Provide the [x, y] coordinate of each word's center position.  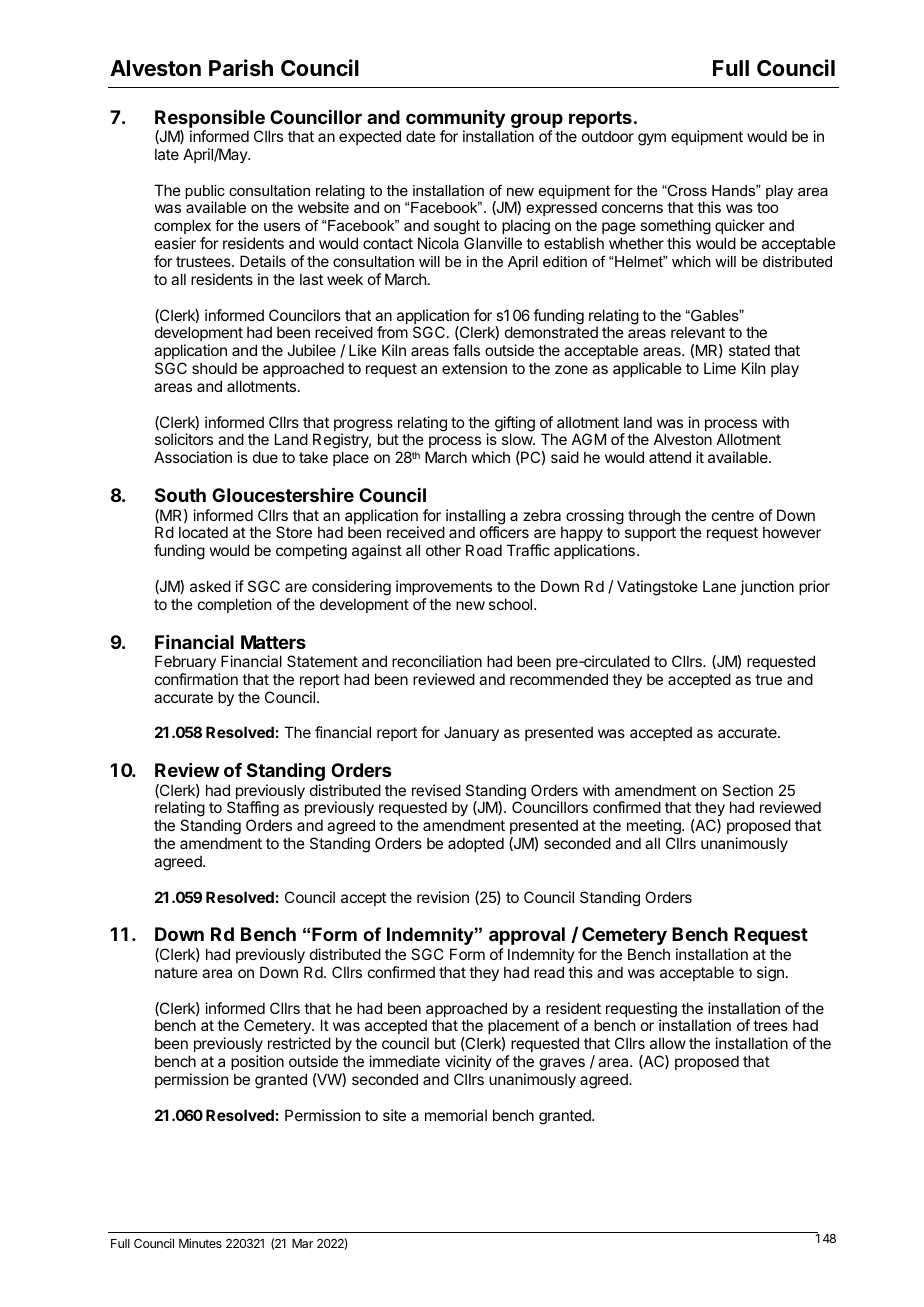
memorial [456, 1115]
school [512, 604]
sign [770, 974]
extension [474, 368]
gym [652, 139]
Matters [273, 642]
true [768, 679]
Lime [720, 368]
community [455, 120]
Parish [241, 67]
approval [527, 936]
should [214, 368]
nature [176, 972]
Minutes [200, 1243]
